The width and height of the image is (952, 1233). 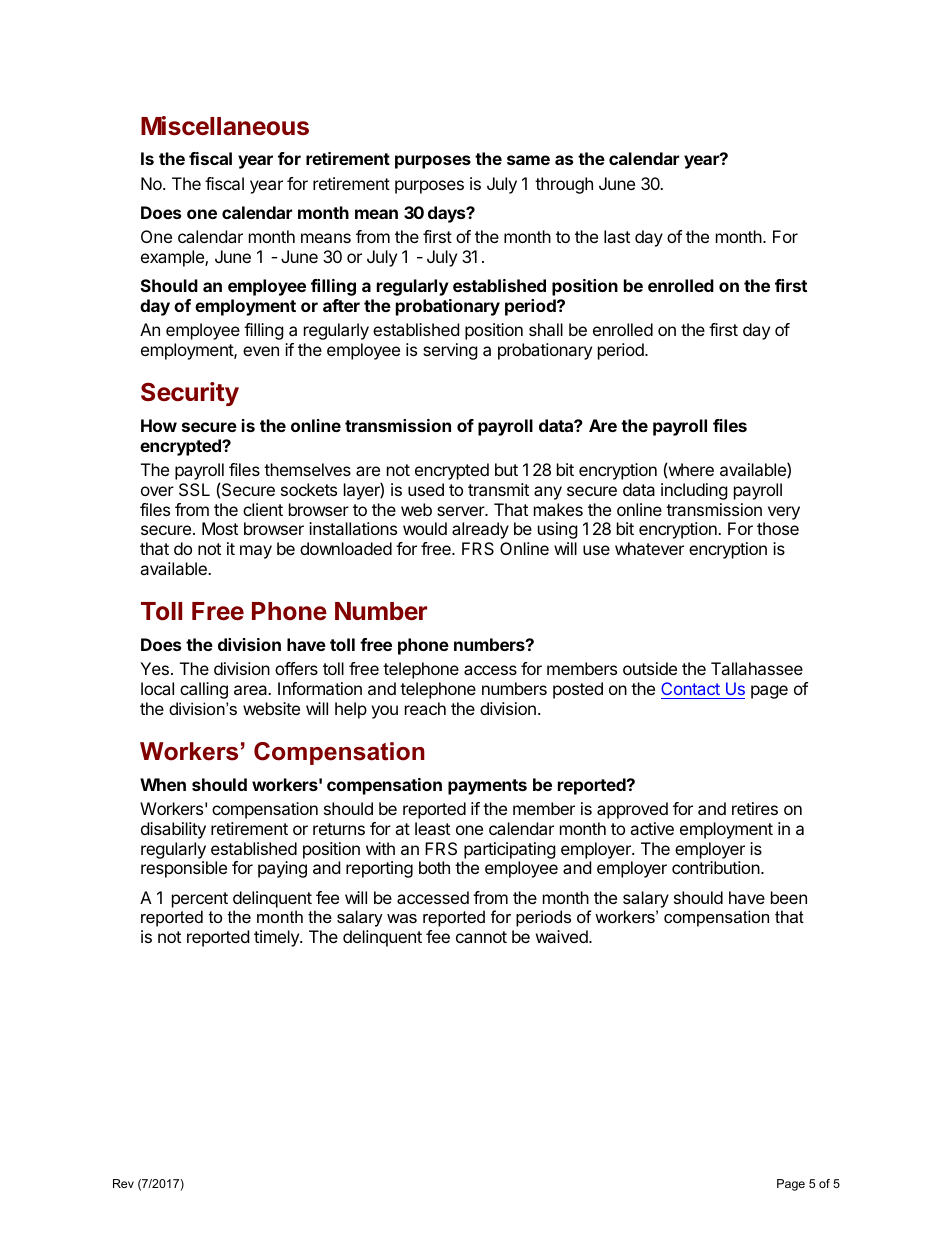 What do you see at coordinates (481, 937) in the image?
I see `cannot` at bounding box center [481, 937].
